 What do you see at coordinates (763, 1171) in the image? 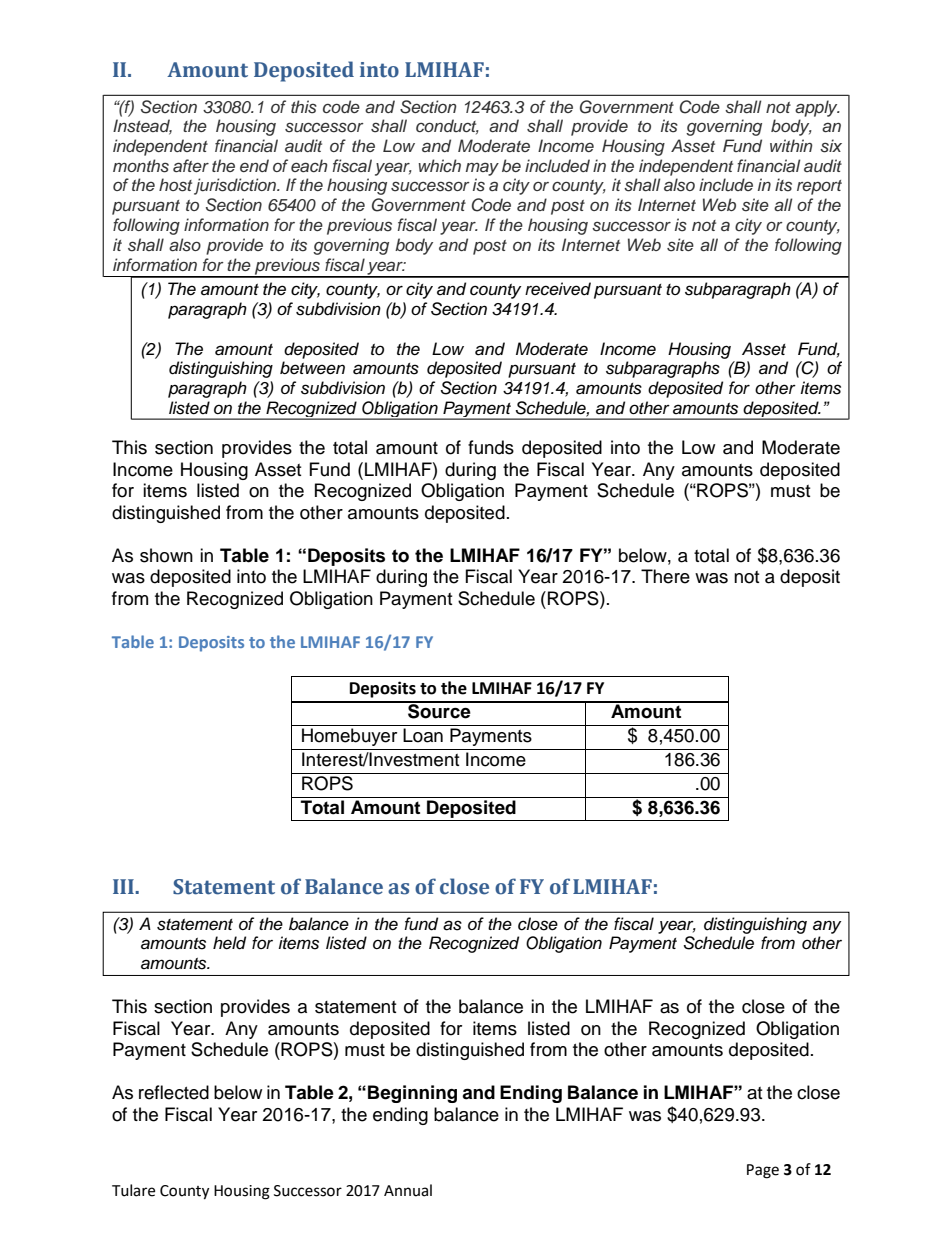
I see `Page` at bounding box center [763, 1171].
